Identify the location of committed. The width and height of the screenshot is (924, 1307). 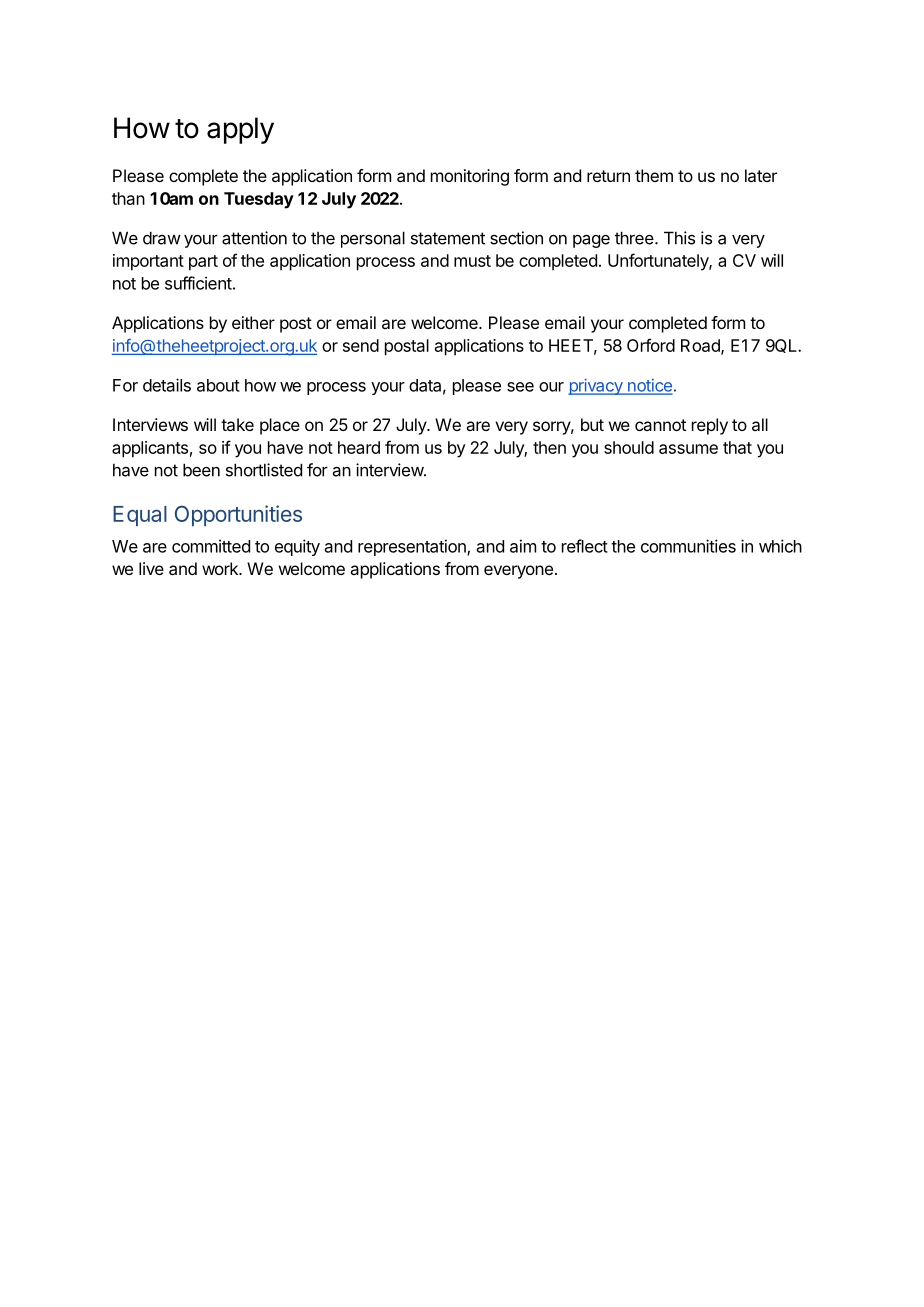
(211, 546).
